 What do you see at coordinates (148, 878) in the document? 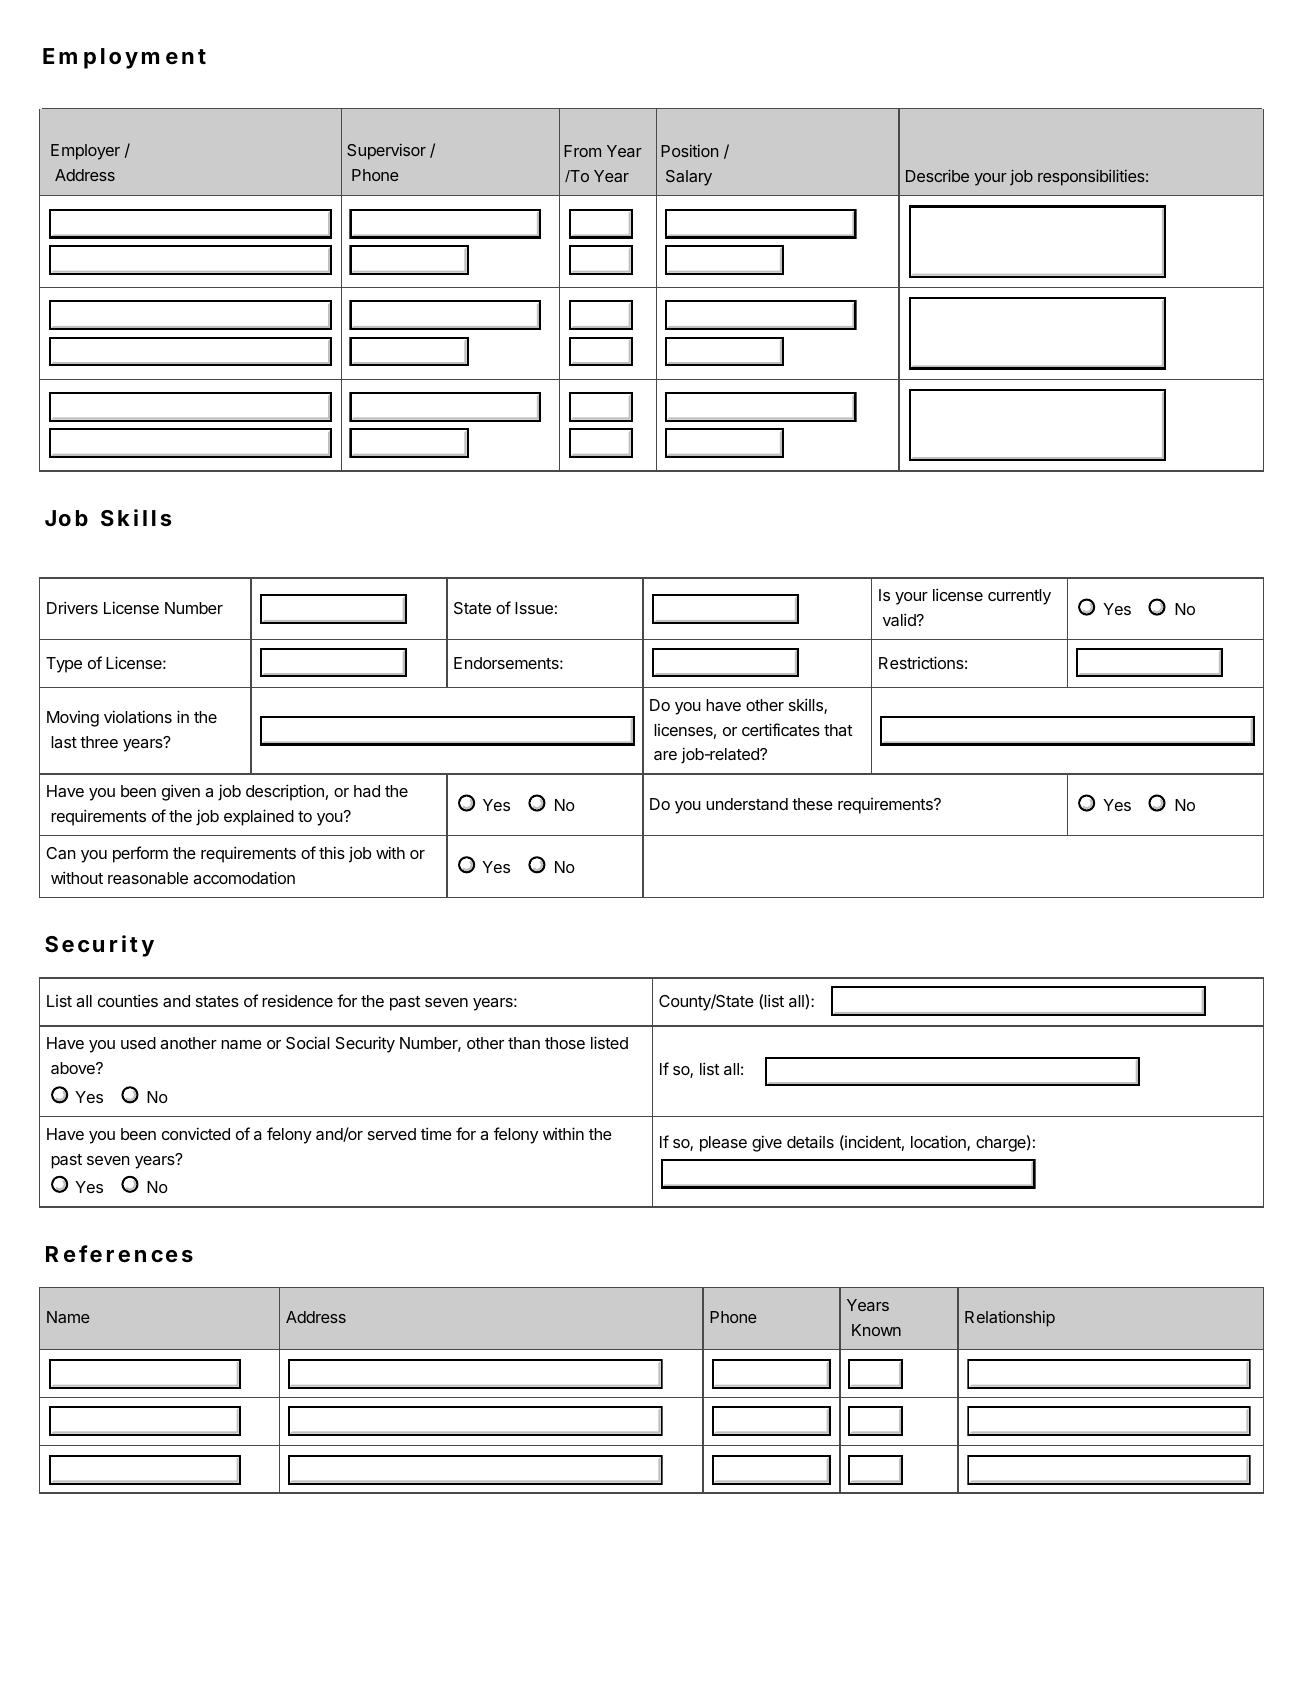
I see `reasonable` at bounding box center [148, 878].
